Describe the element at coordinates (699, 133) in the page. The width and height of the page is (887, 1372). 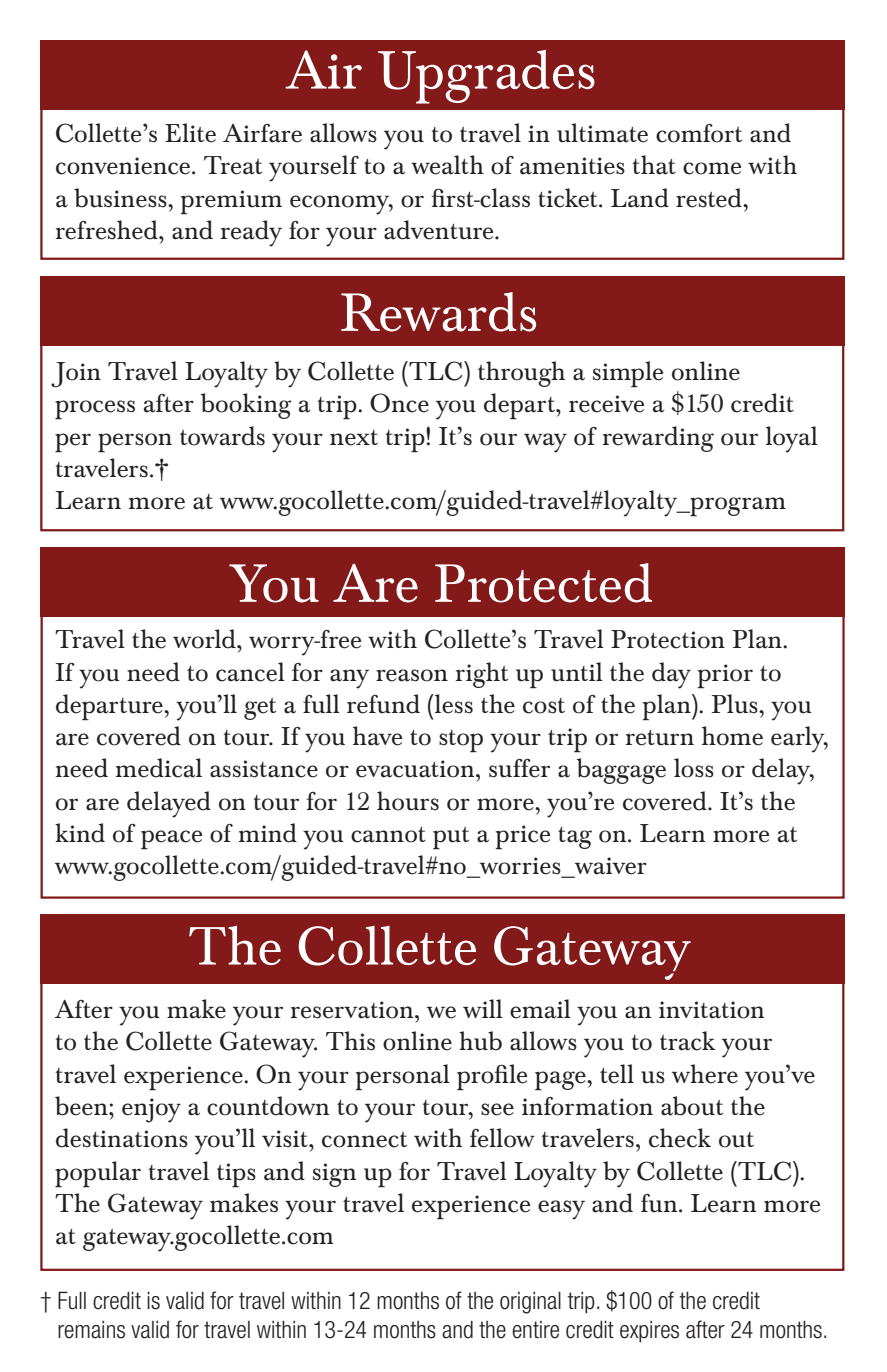
I see `comfort` at that location.
